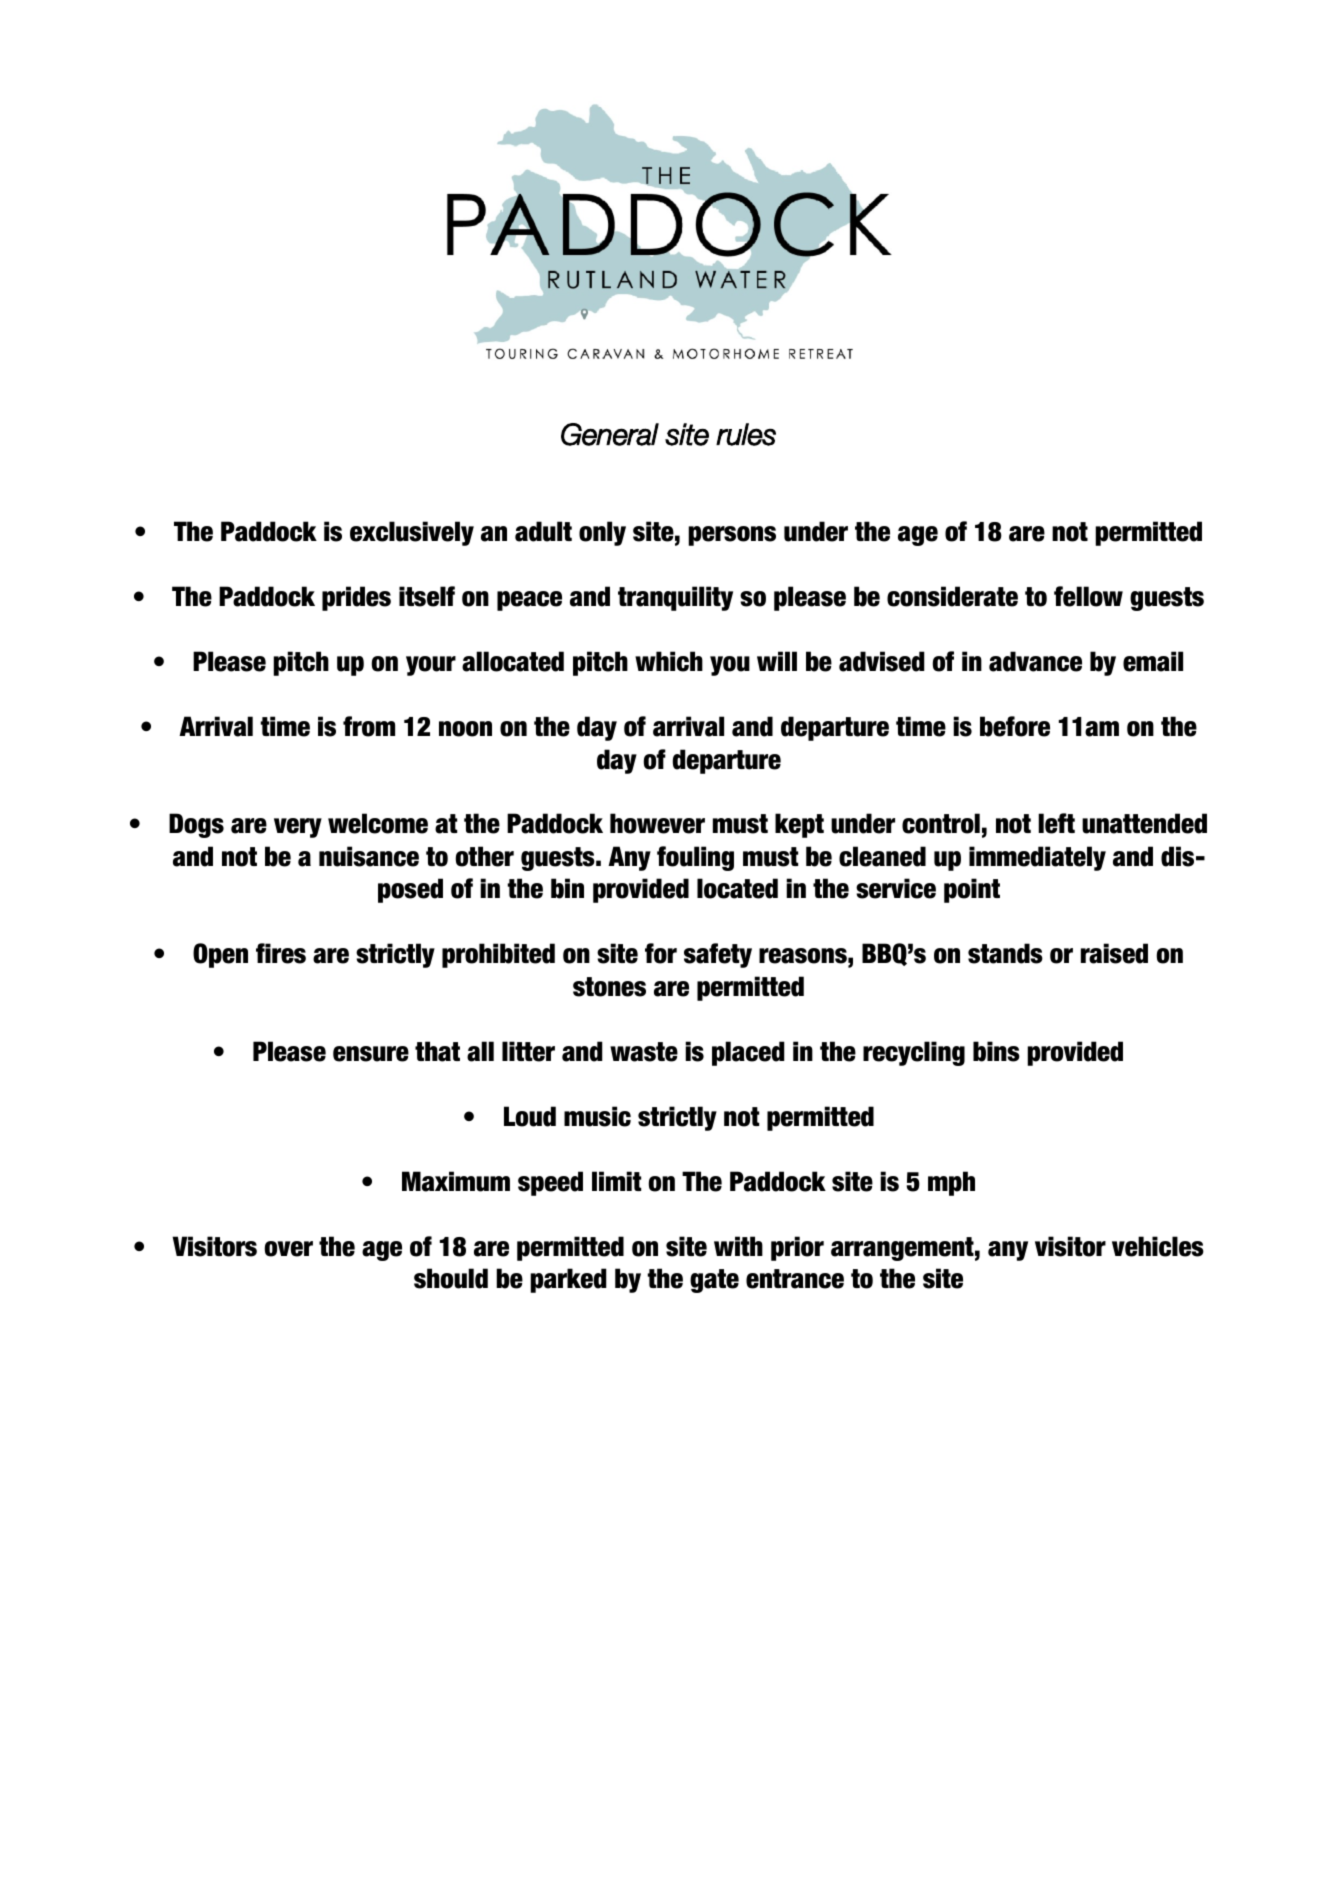 The image size is (1337, 1891). I want to click on over, so click(288, 1249).
